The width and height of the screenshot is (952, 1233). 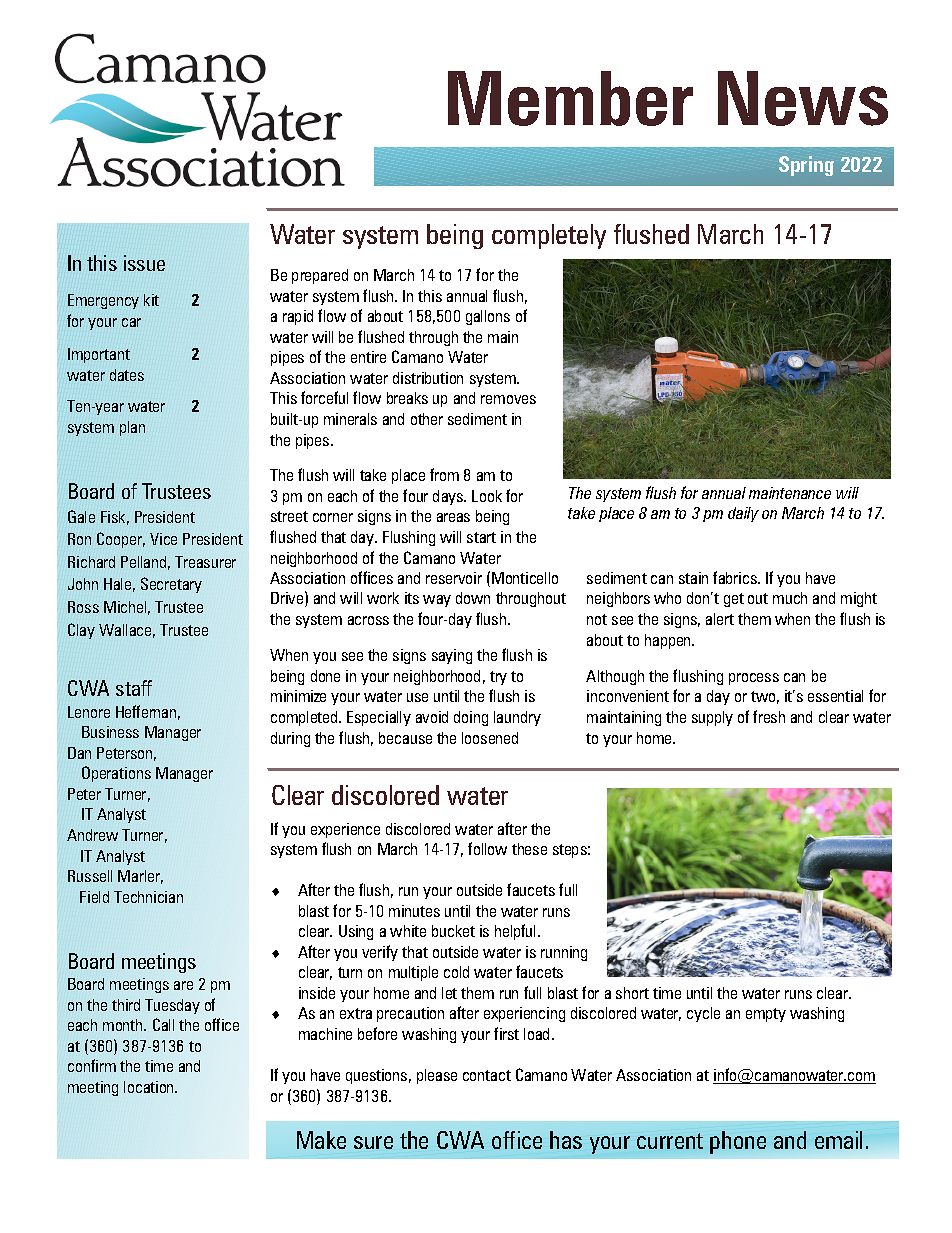 I want to click on contact, so click(x=487, y=1075).
